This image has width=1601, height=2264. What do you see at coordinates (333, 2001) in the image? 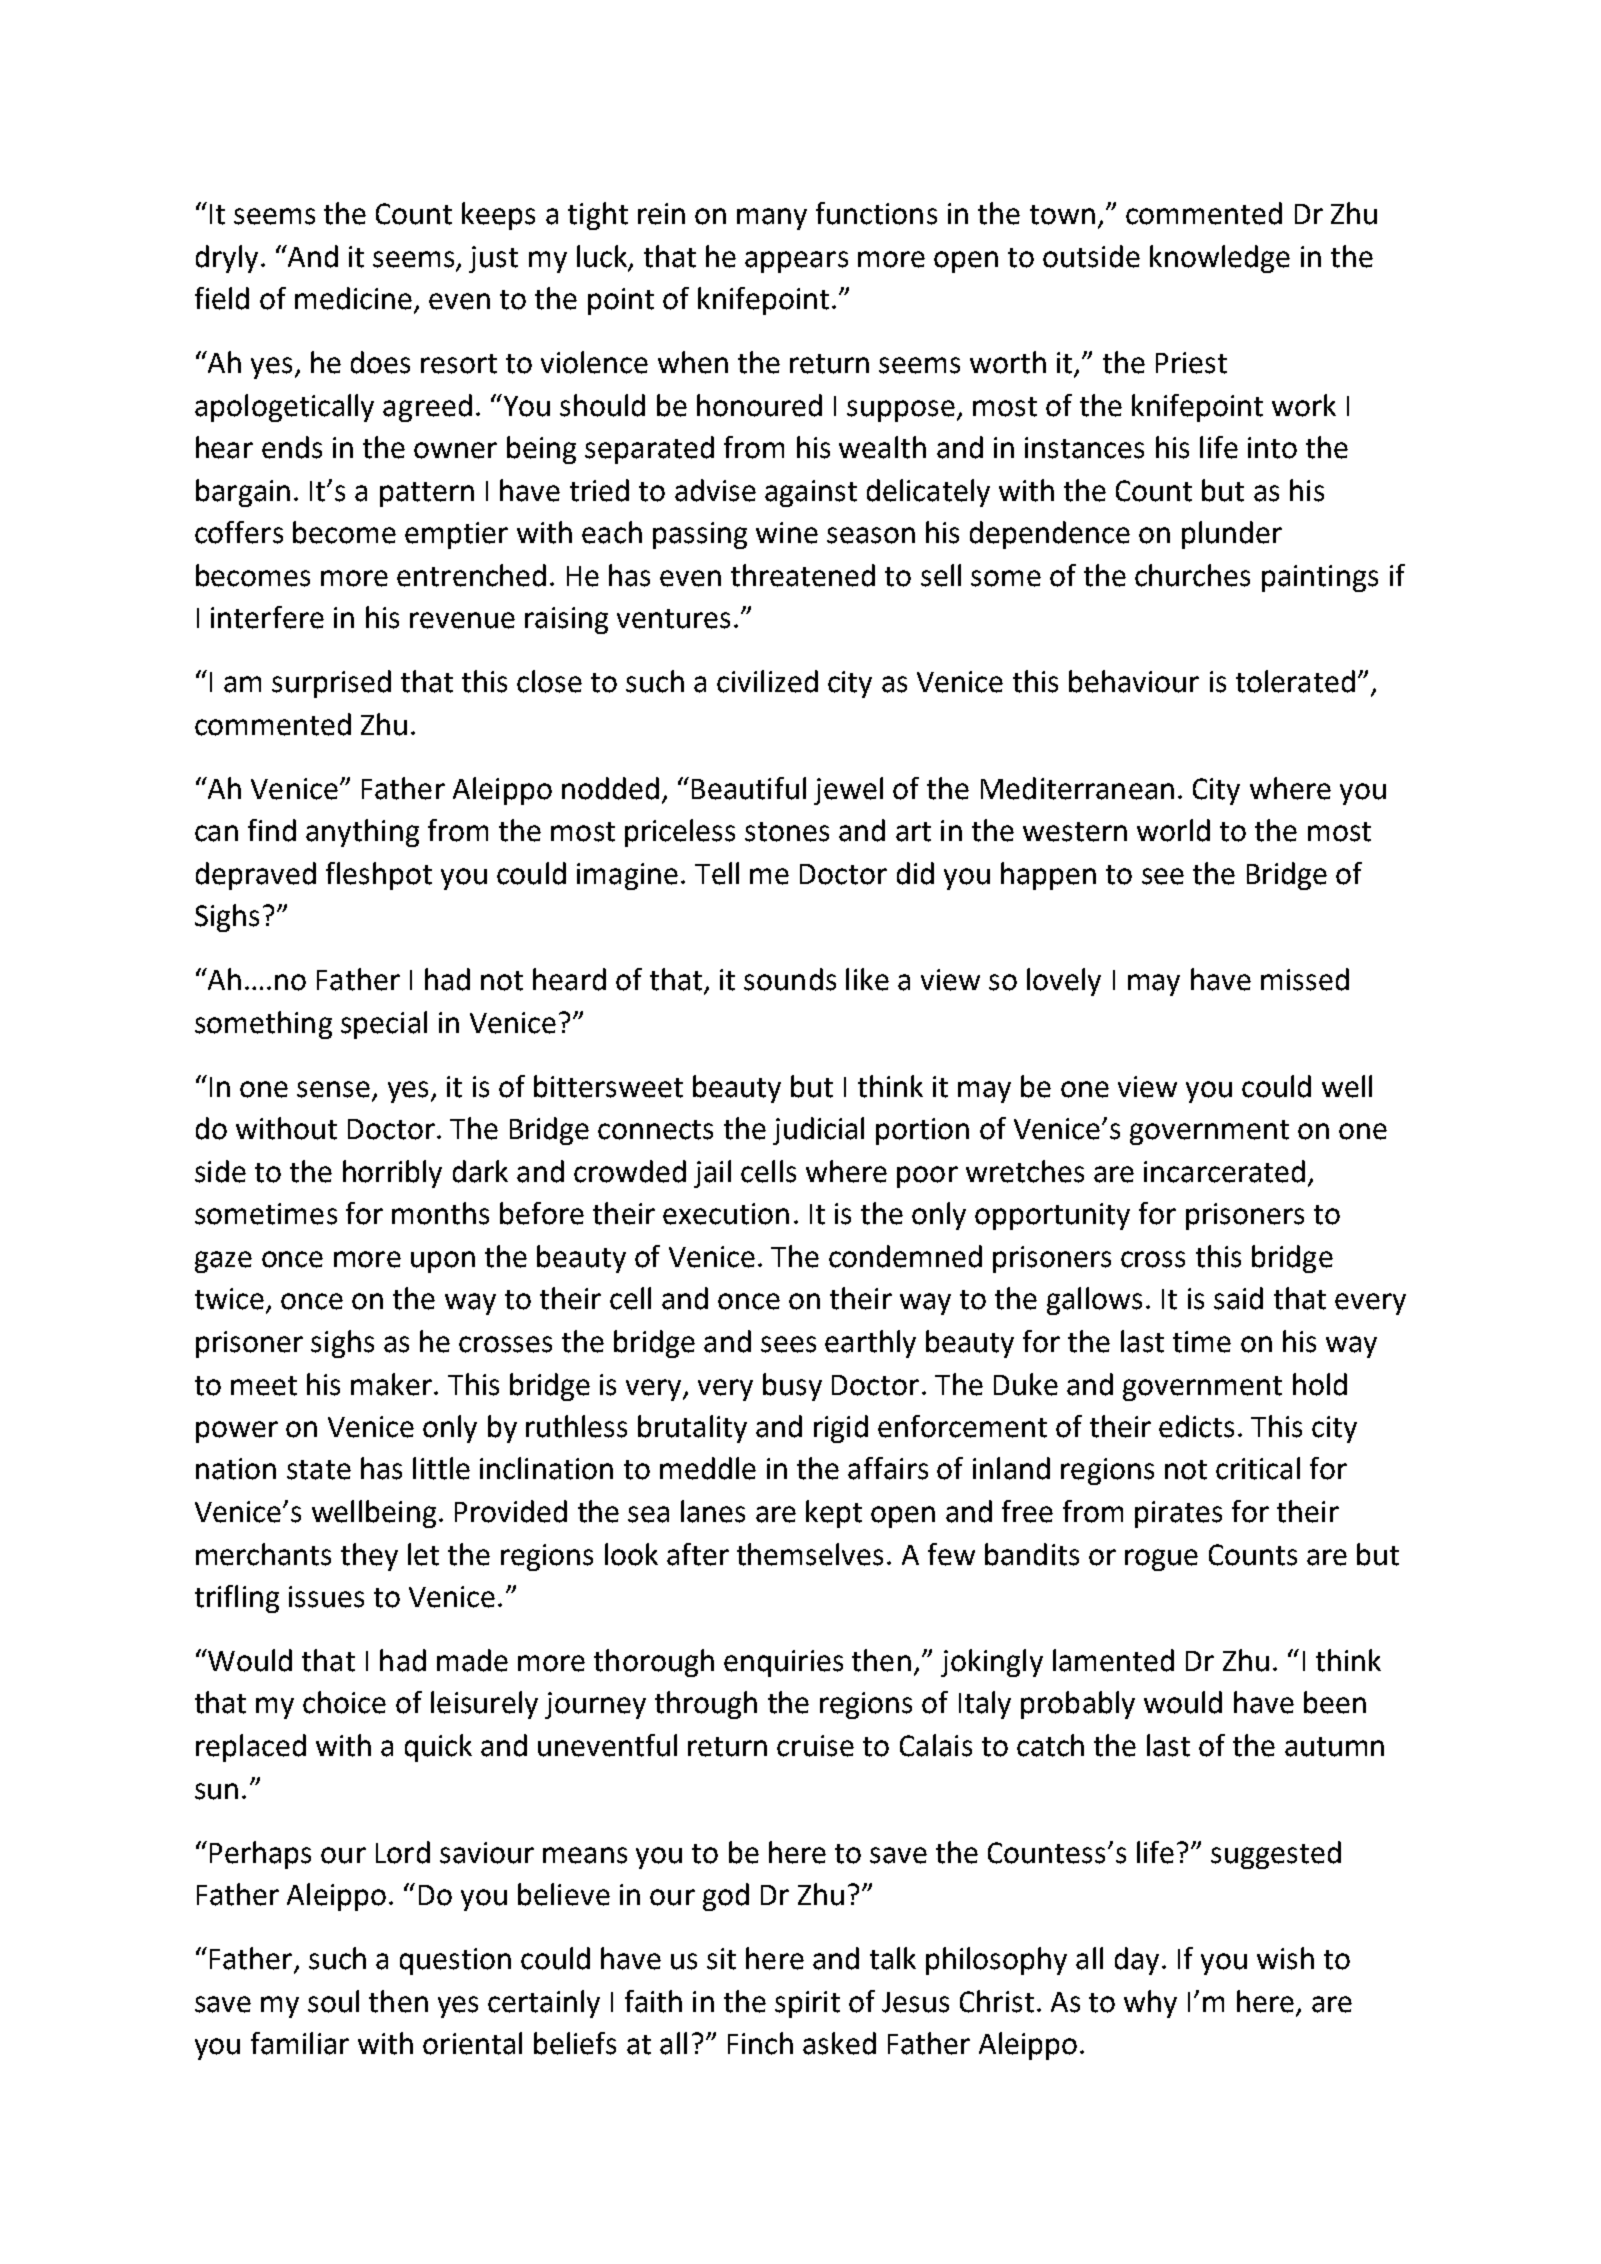
I see `soul` at bounding box center [333, 2001].
